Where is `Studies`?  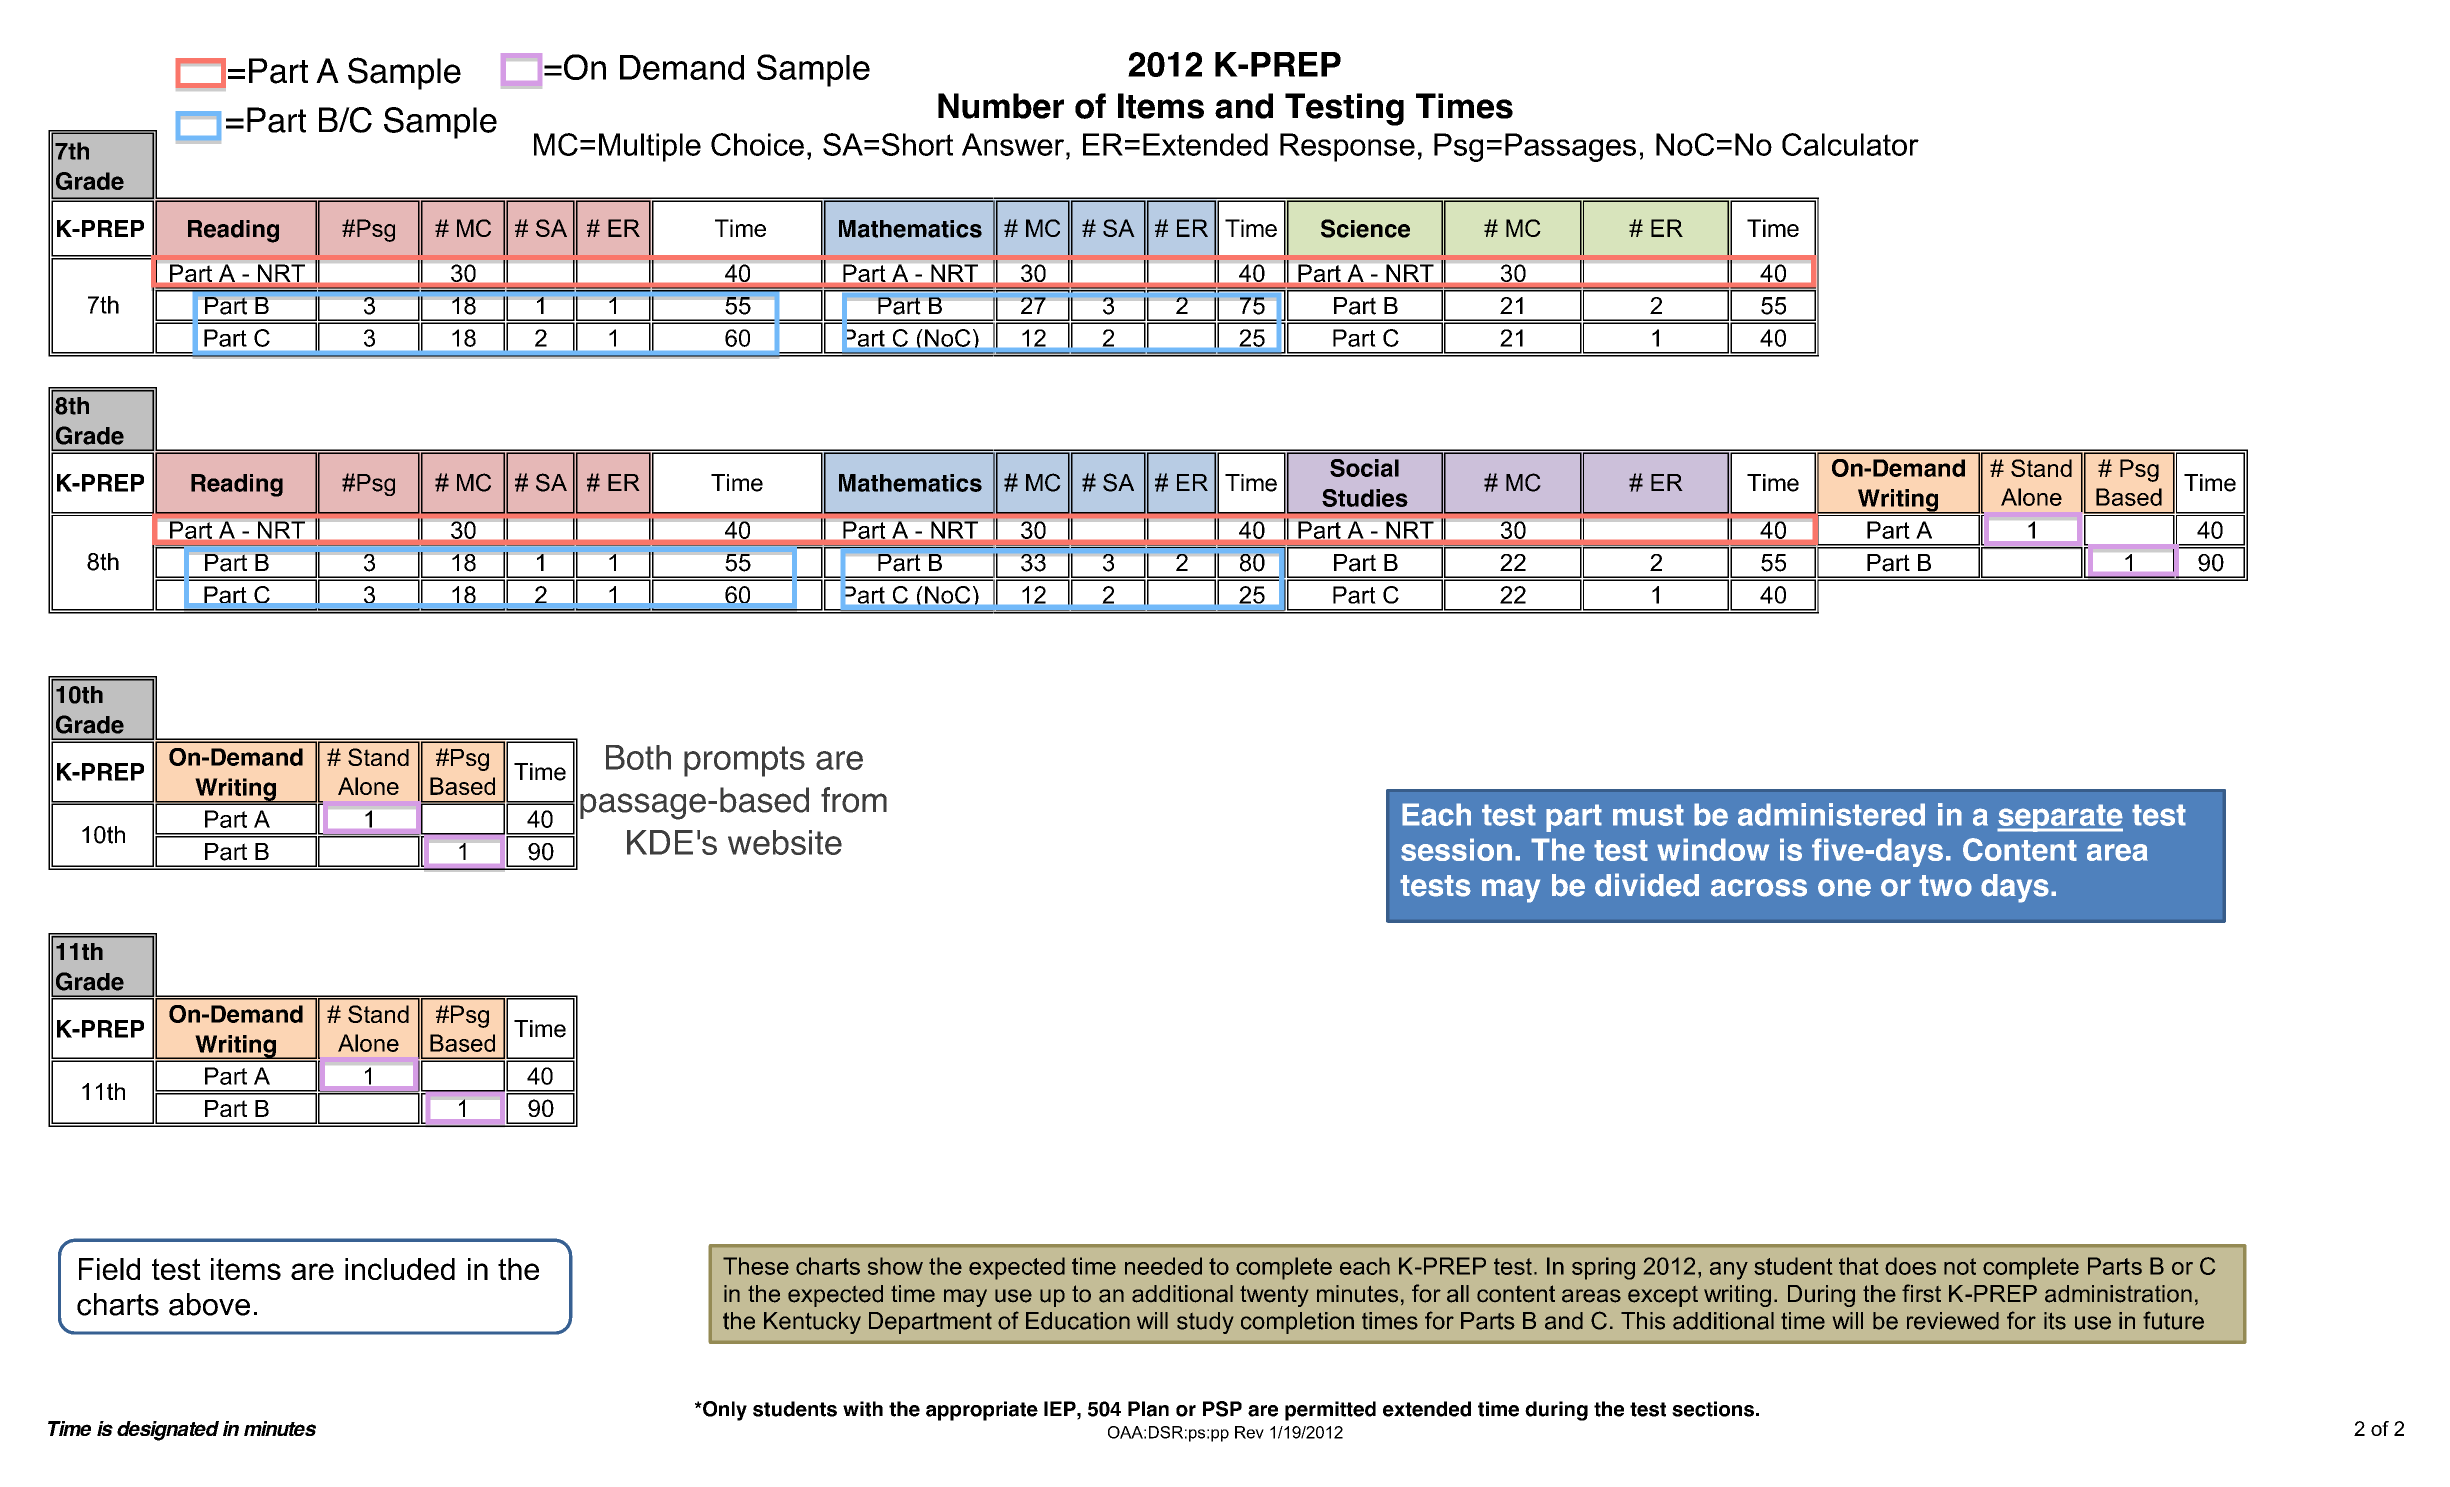 Studies is located at coordinates (1365, 498).
